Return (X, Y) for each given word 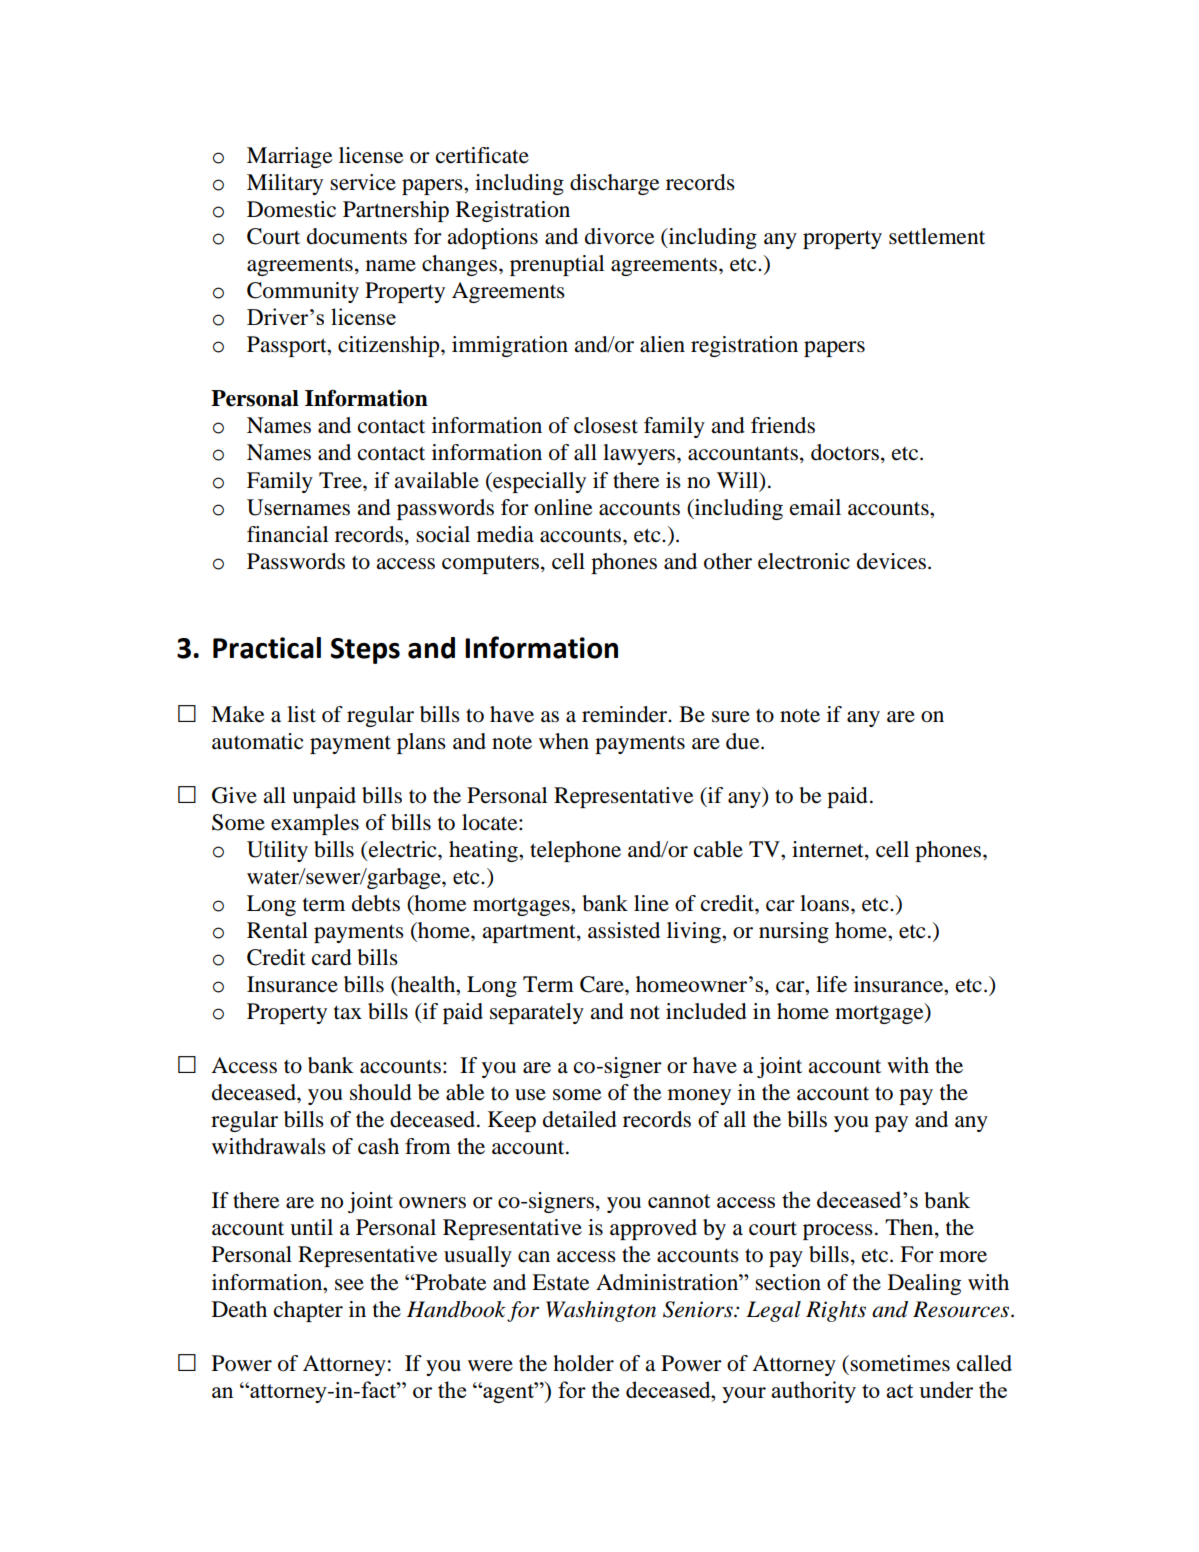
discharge (615, 184)
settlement (937, 236)
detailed (580, 1119)
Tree (341, 480)
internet (829, 849)
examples (315, 824)
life (831, 984)
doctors (845, 452)
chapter (308, 1311)
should (381, 1092)
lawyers (640, 454)
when (564, 741)
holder (583, 1363)
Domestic (291, 209)
